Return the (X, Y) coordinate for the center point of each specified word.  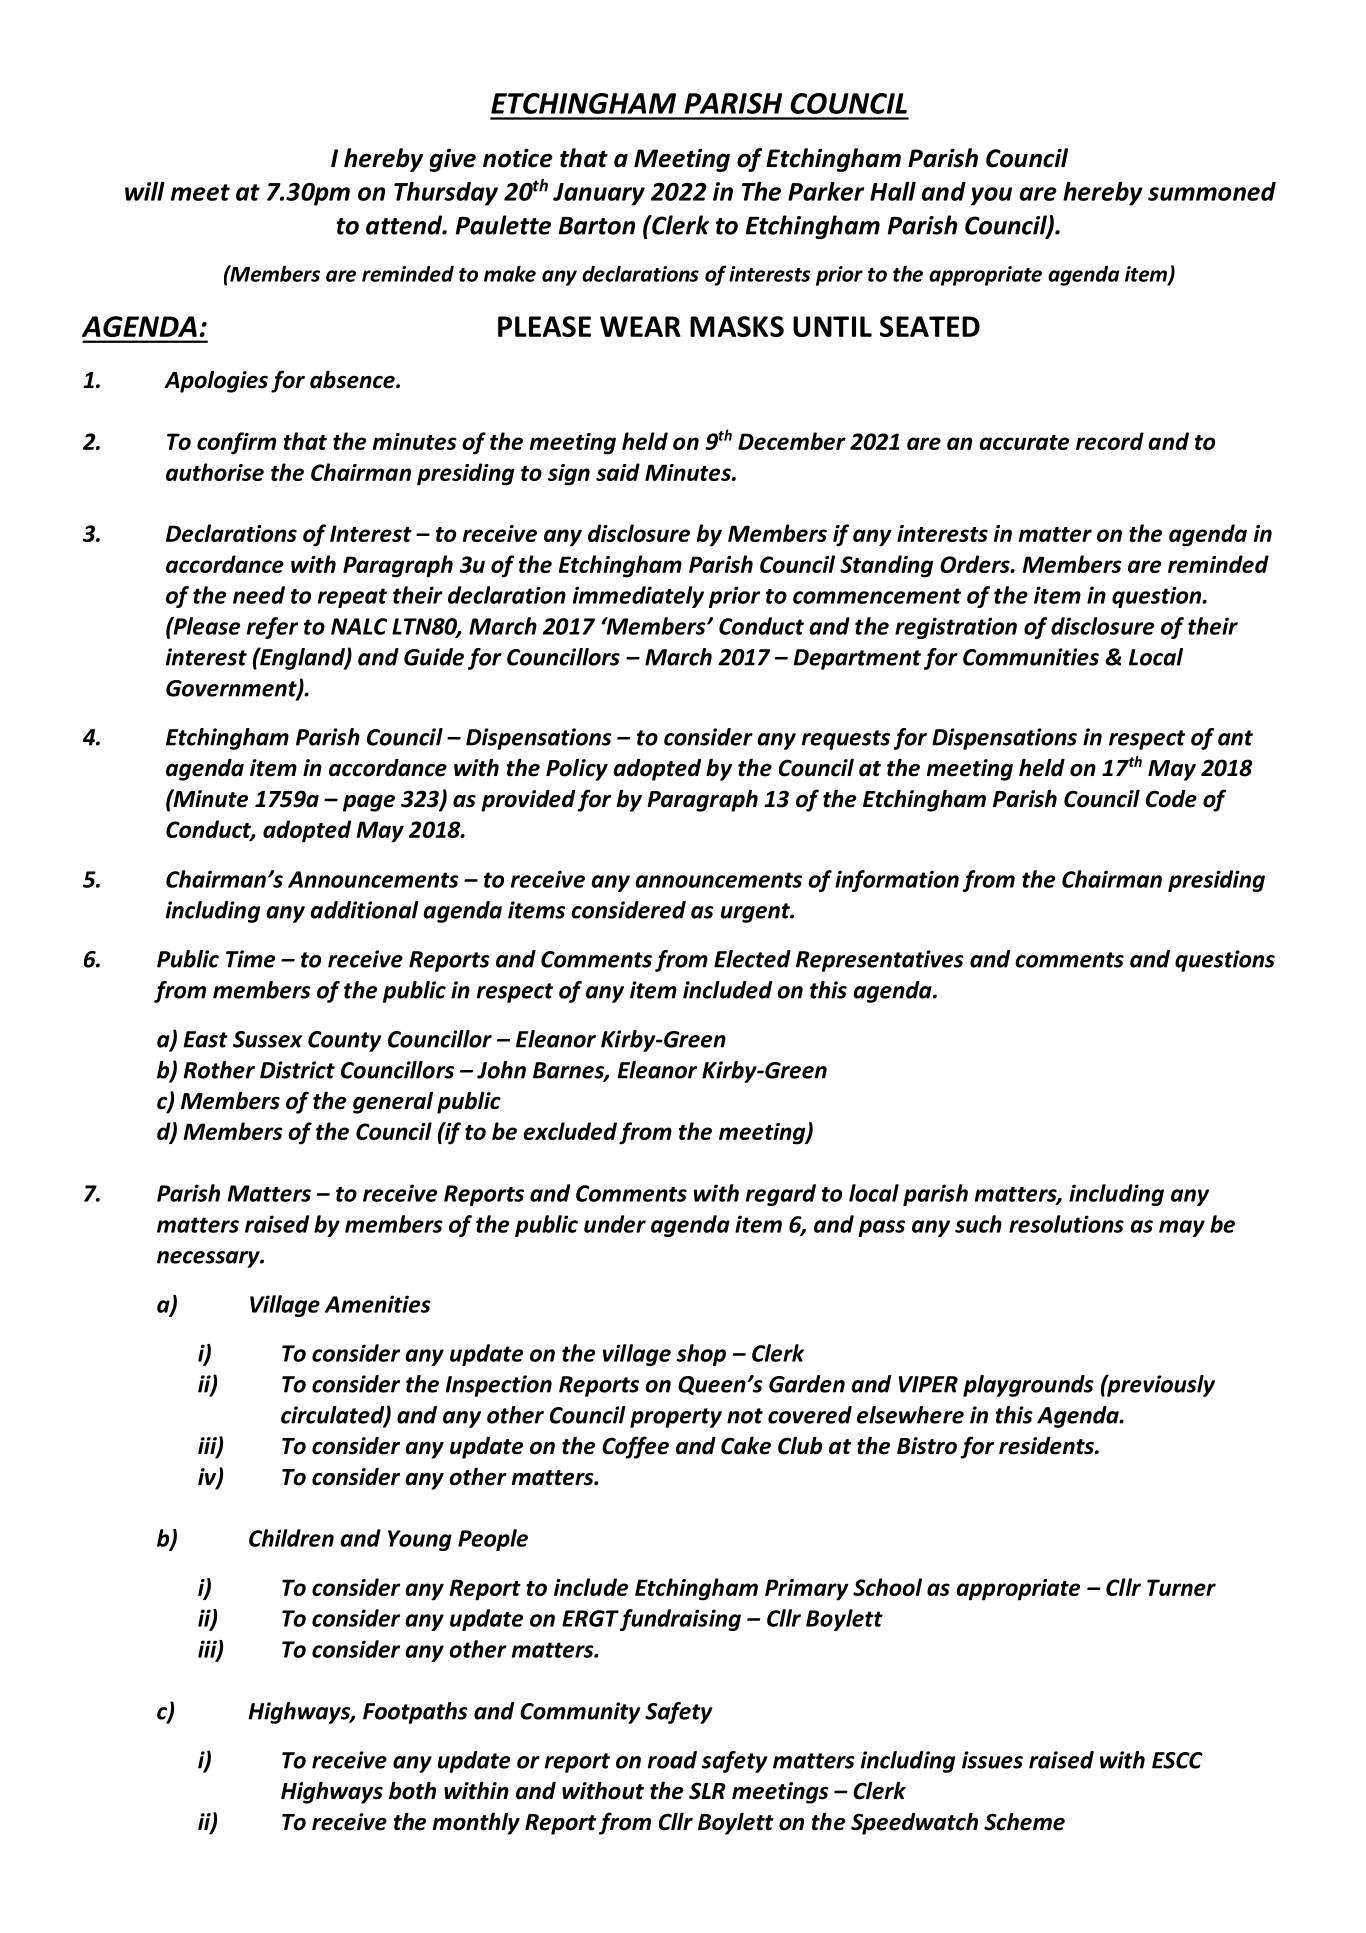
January (599, 194)
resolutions (1066, 1224)
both (412, 1790)
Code (1171, 799)
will (145, 191)
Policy (577, 769)
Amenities (378, 1304)
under (615, 1224)
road (672, 1760)
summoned (1212, 191)
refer (272, 628)
